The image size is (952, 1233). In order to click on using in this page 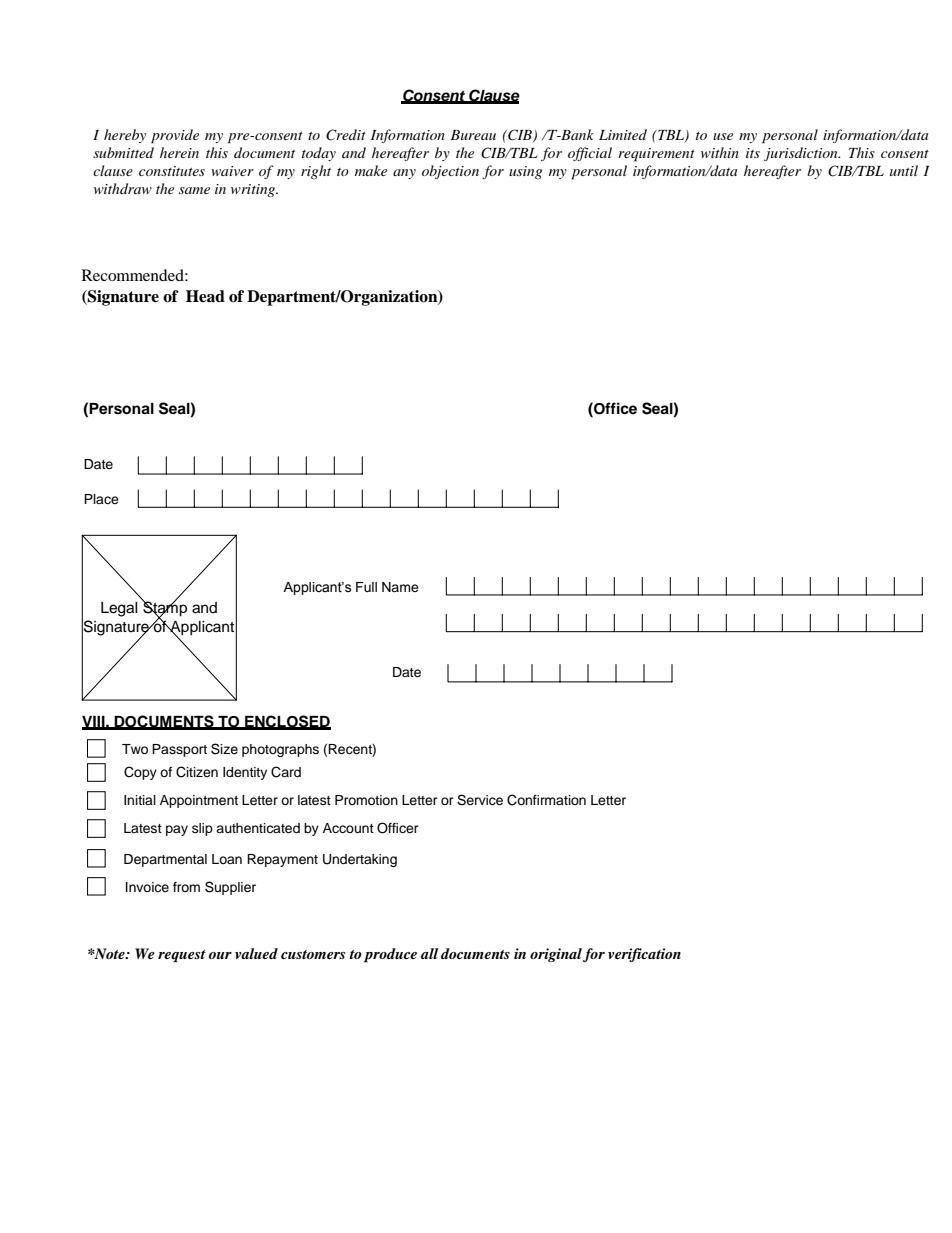, I will do `click(525, 172)`.
